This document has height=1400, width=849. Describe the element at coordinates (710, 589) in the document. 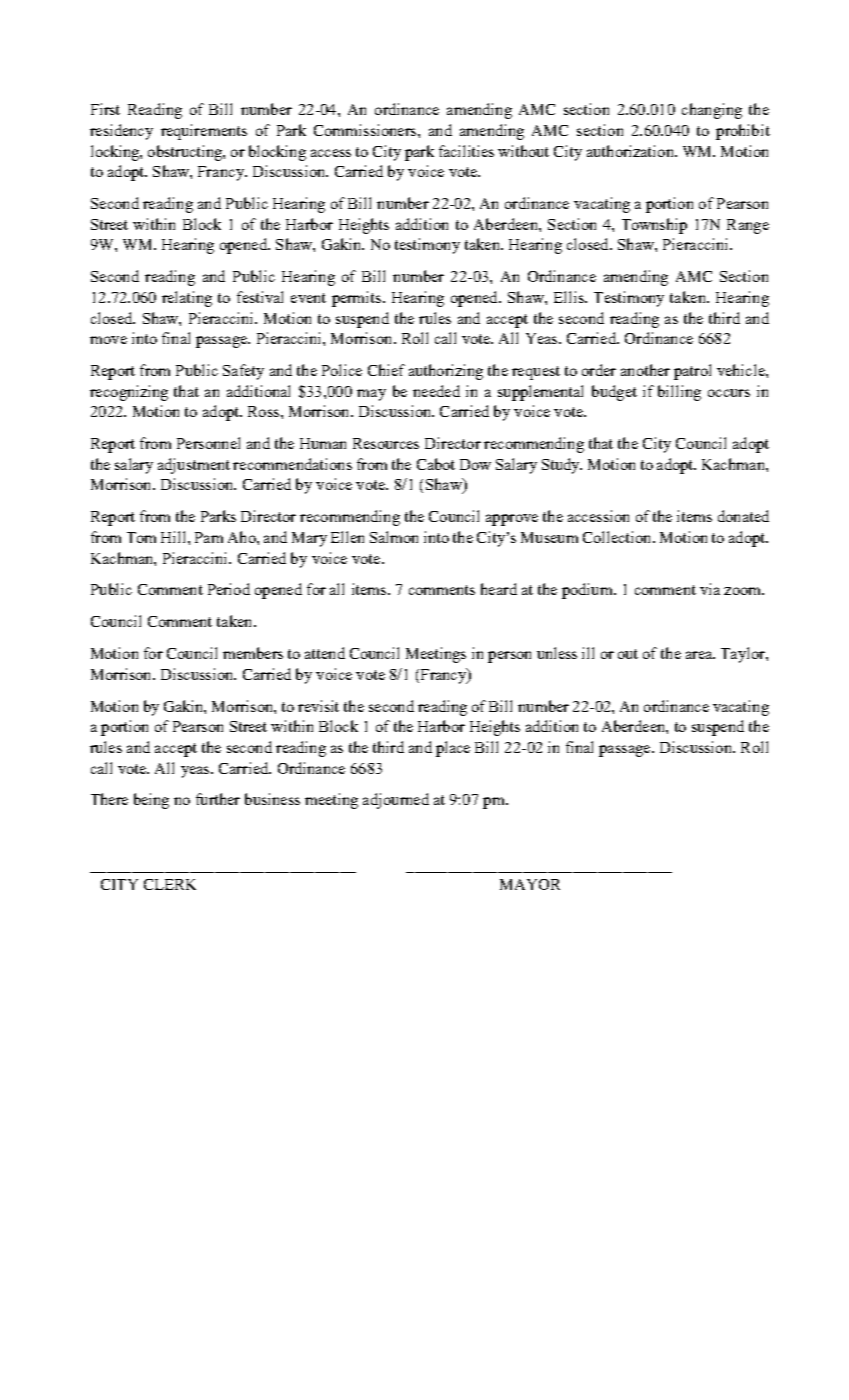

I see `via` at that location.
